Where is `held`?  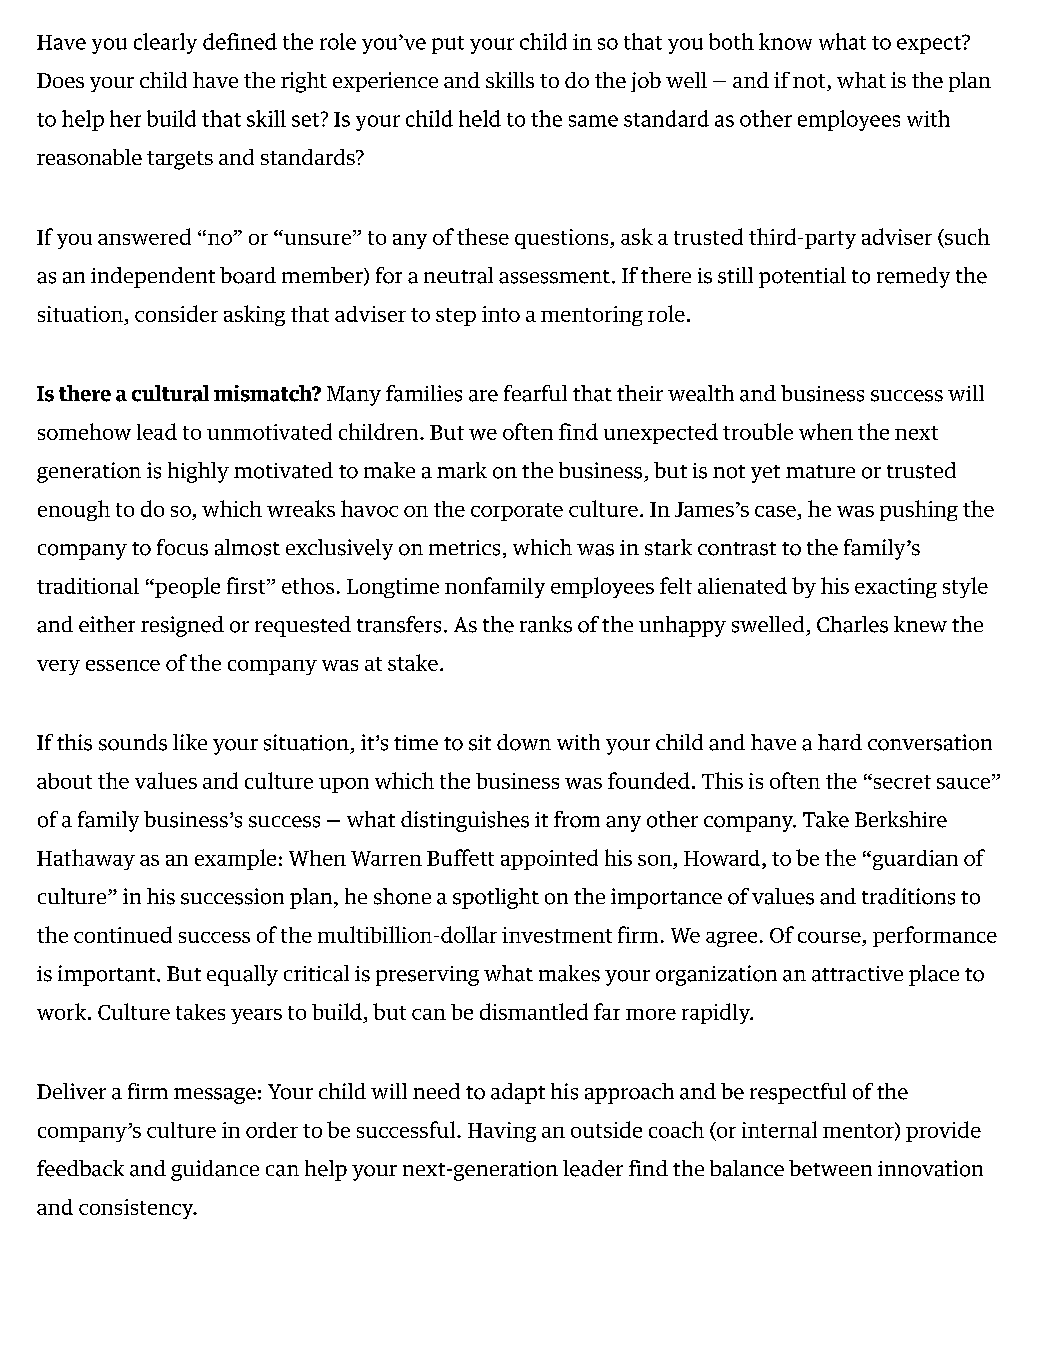 held is located at coordinates (480, 118).
